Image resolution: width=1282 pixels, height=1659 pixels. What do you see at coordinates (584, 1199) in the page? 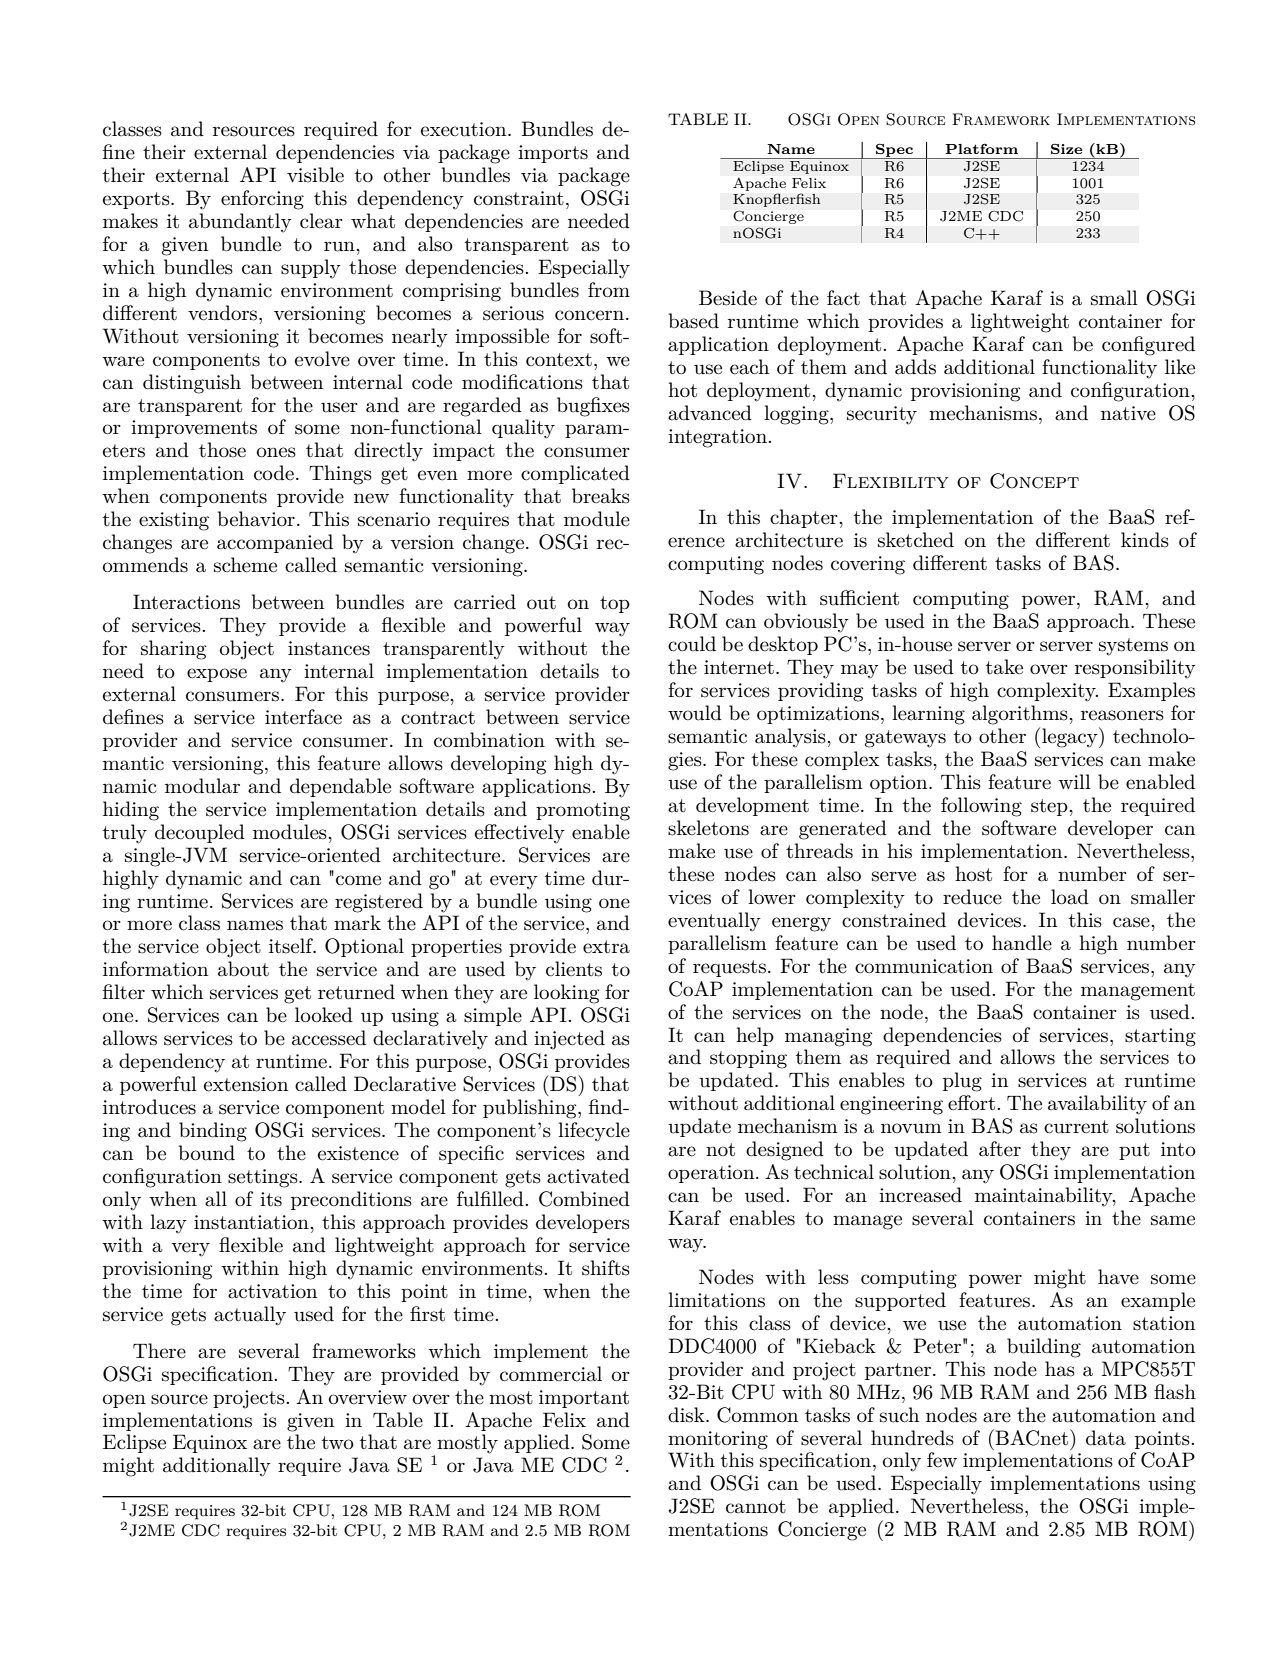
I see `Combined` at bounding box center [584, 1199].
